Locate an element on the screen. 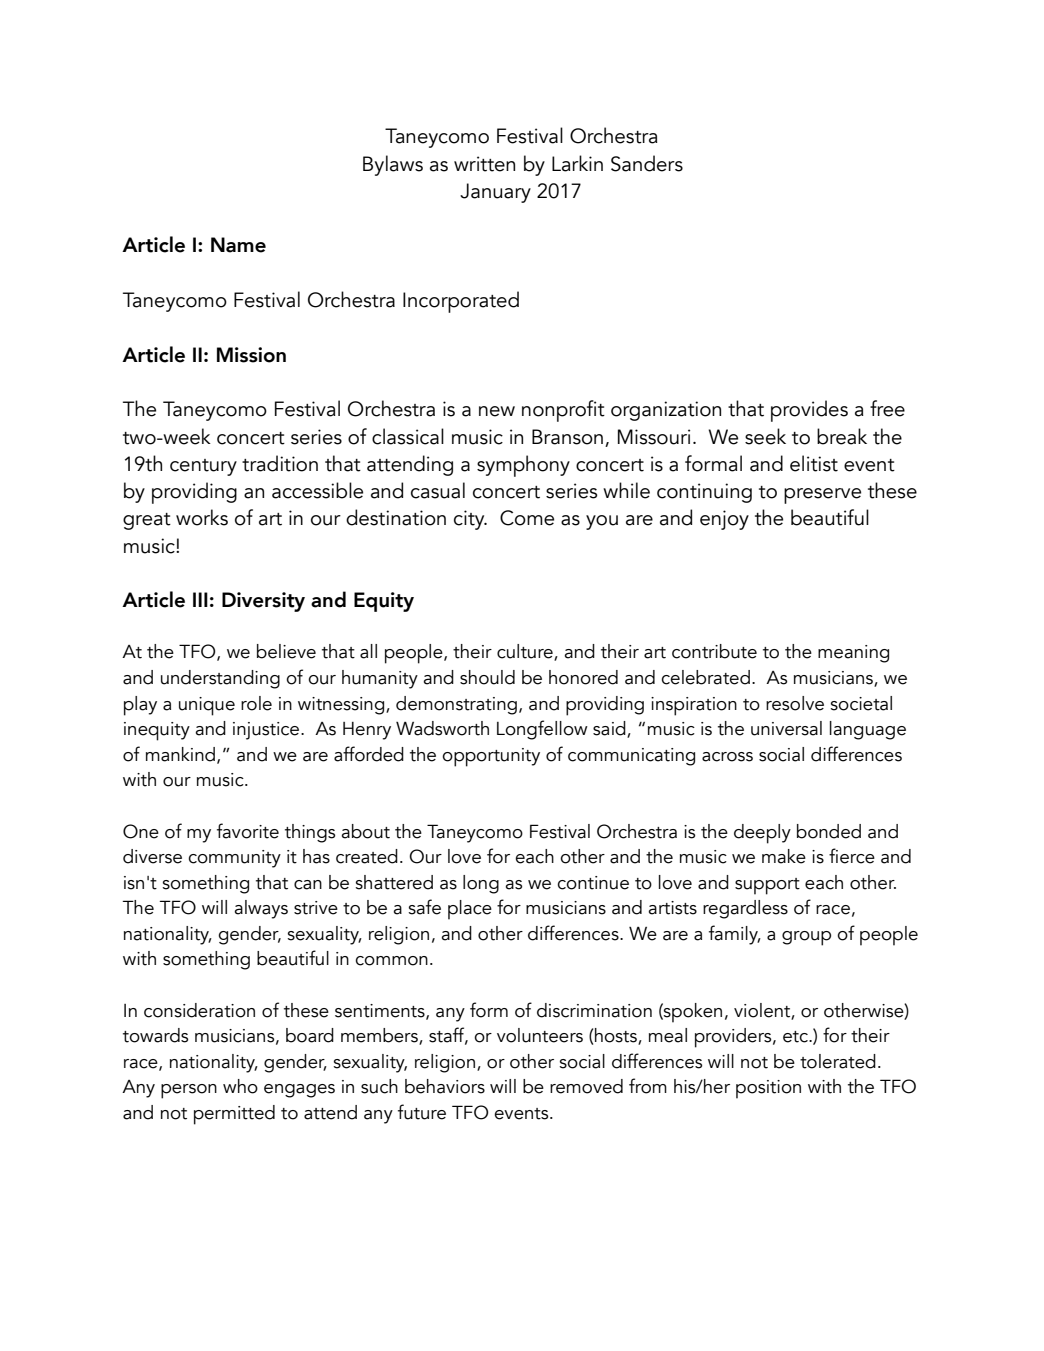 The width and height of the screenshot is (1044, 1351). continue is located at coordinates (593, 883).
